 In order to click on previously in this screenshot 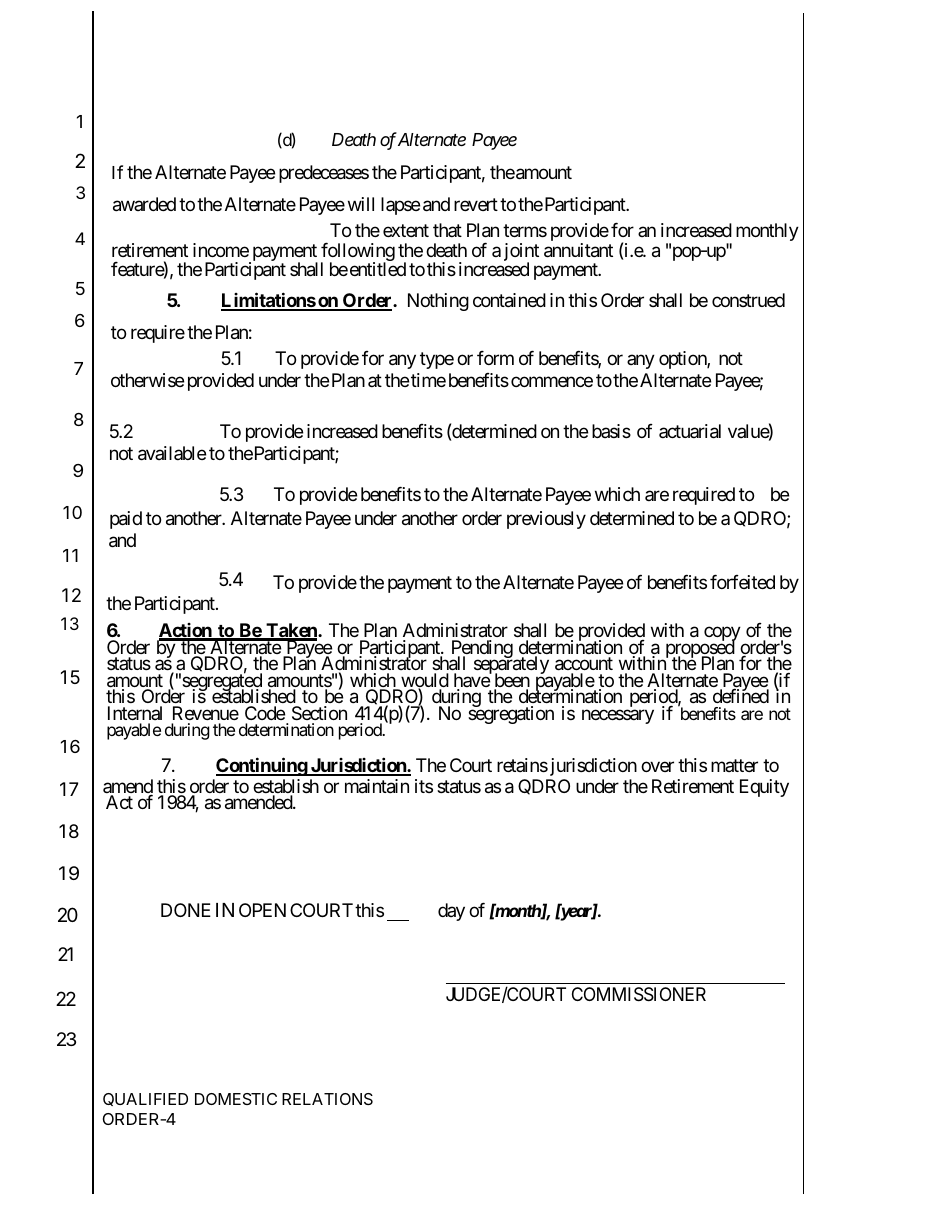, I will do `click(546, 520)`.
